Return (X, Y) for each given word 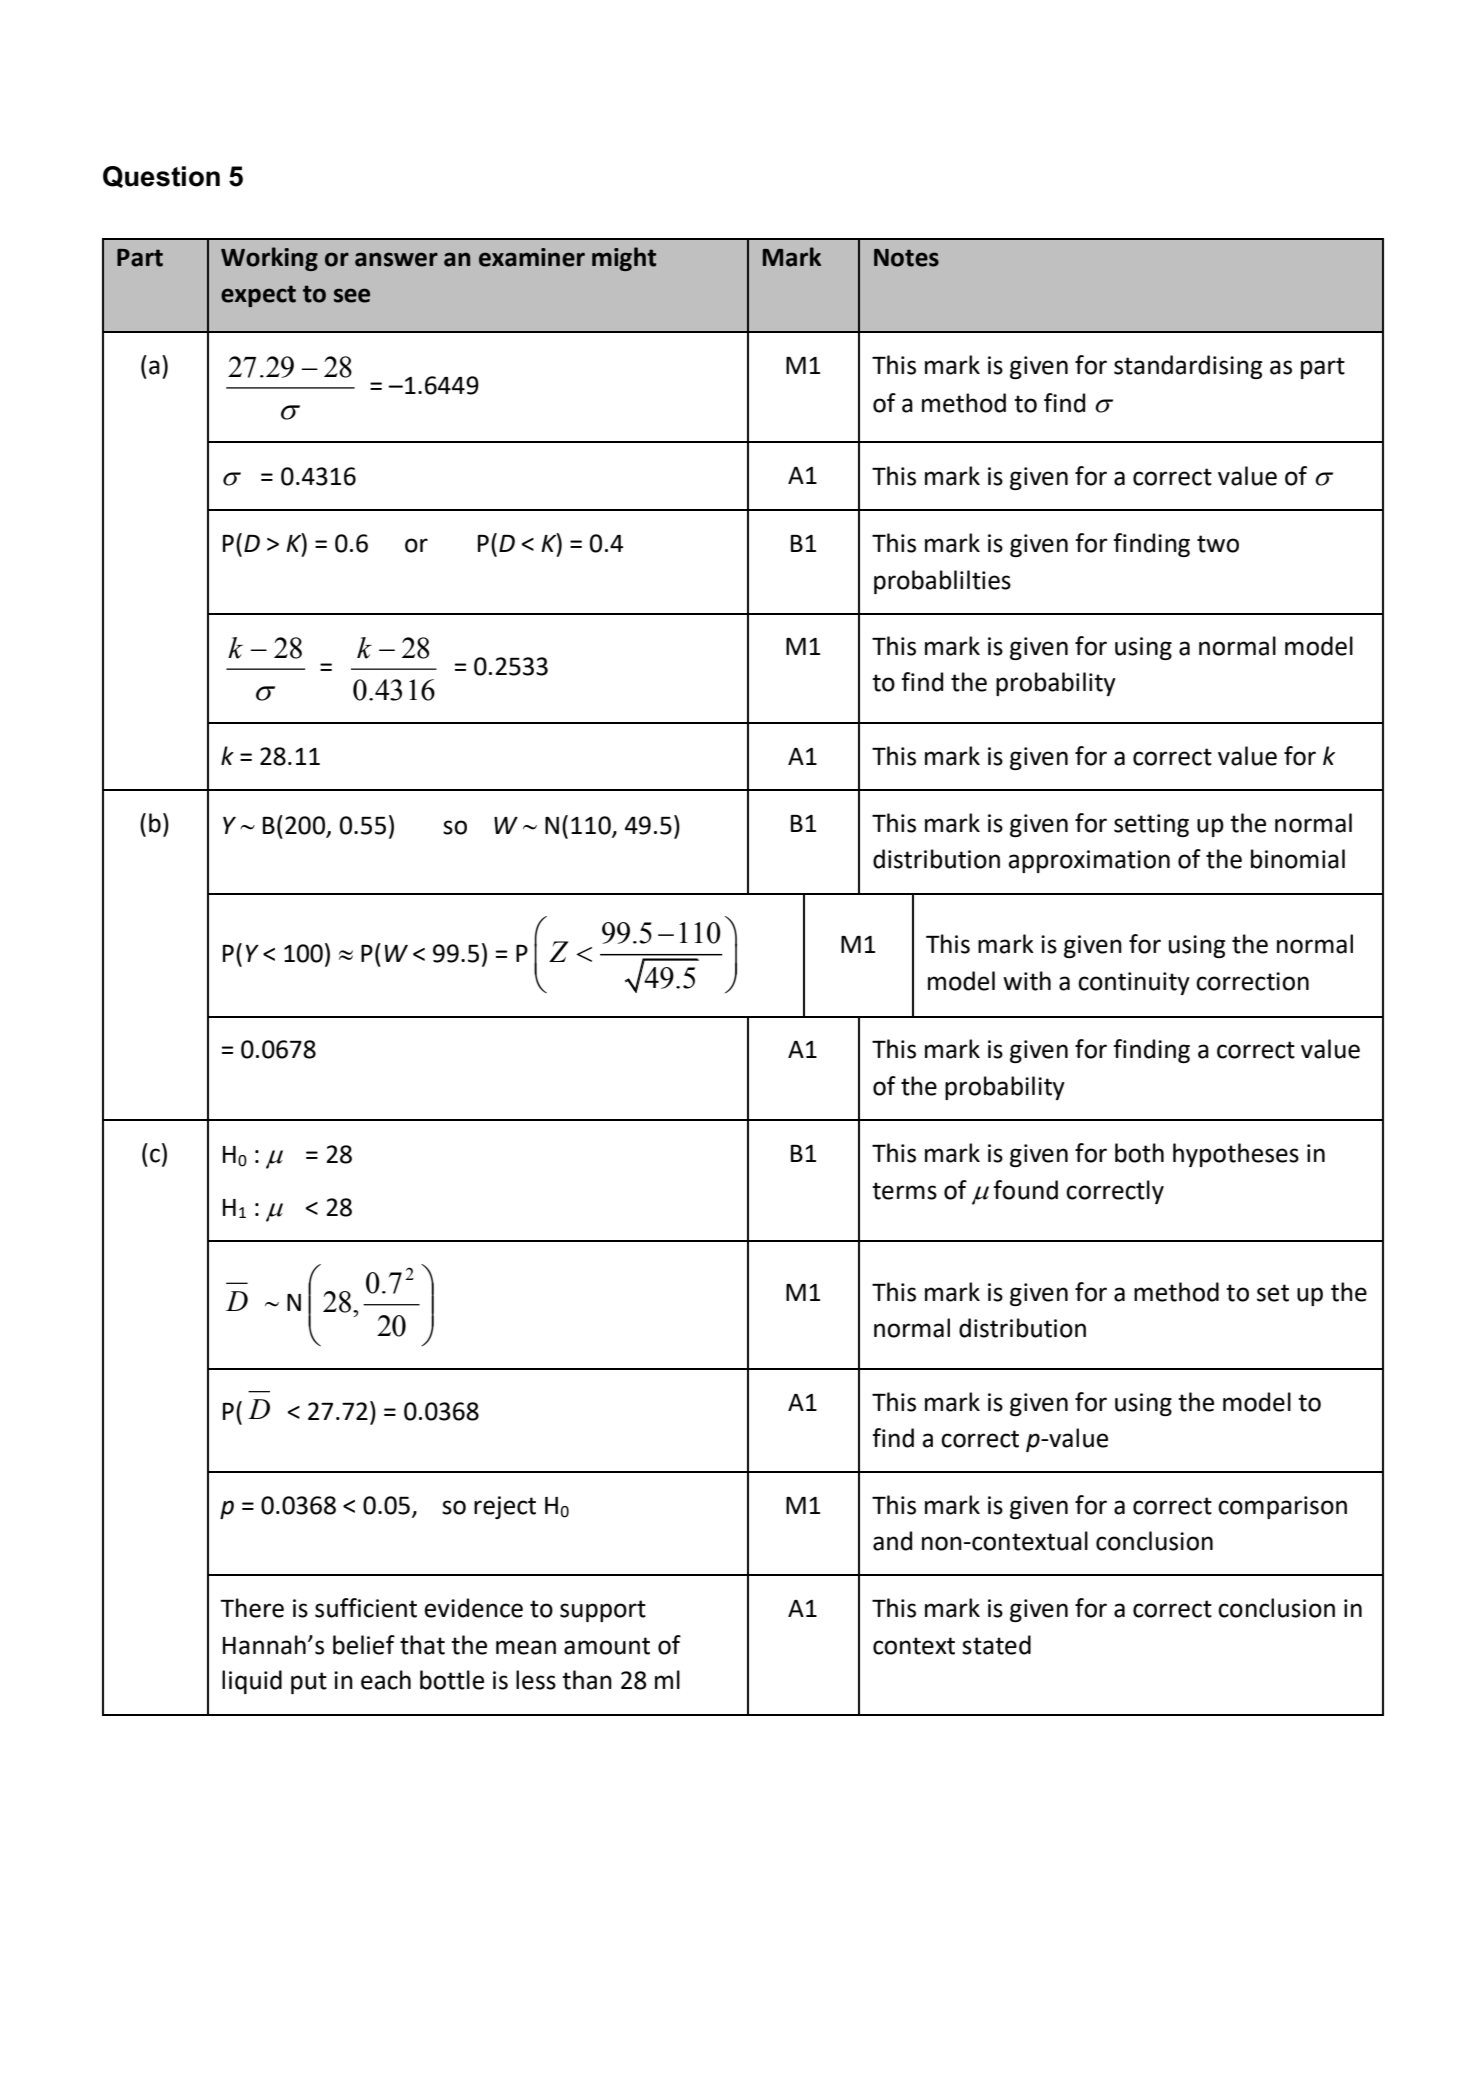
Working (269, 259)
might (624, 259)
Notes (906, 258)
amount (607, 1646)
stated (996, 1645)
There (252, 1608)
